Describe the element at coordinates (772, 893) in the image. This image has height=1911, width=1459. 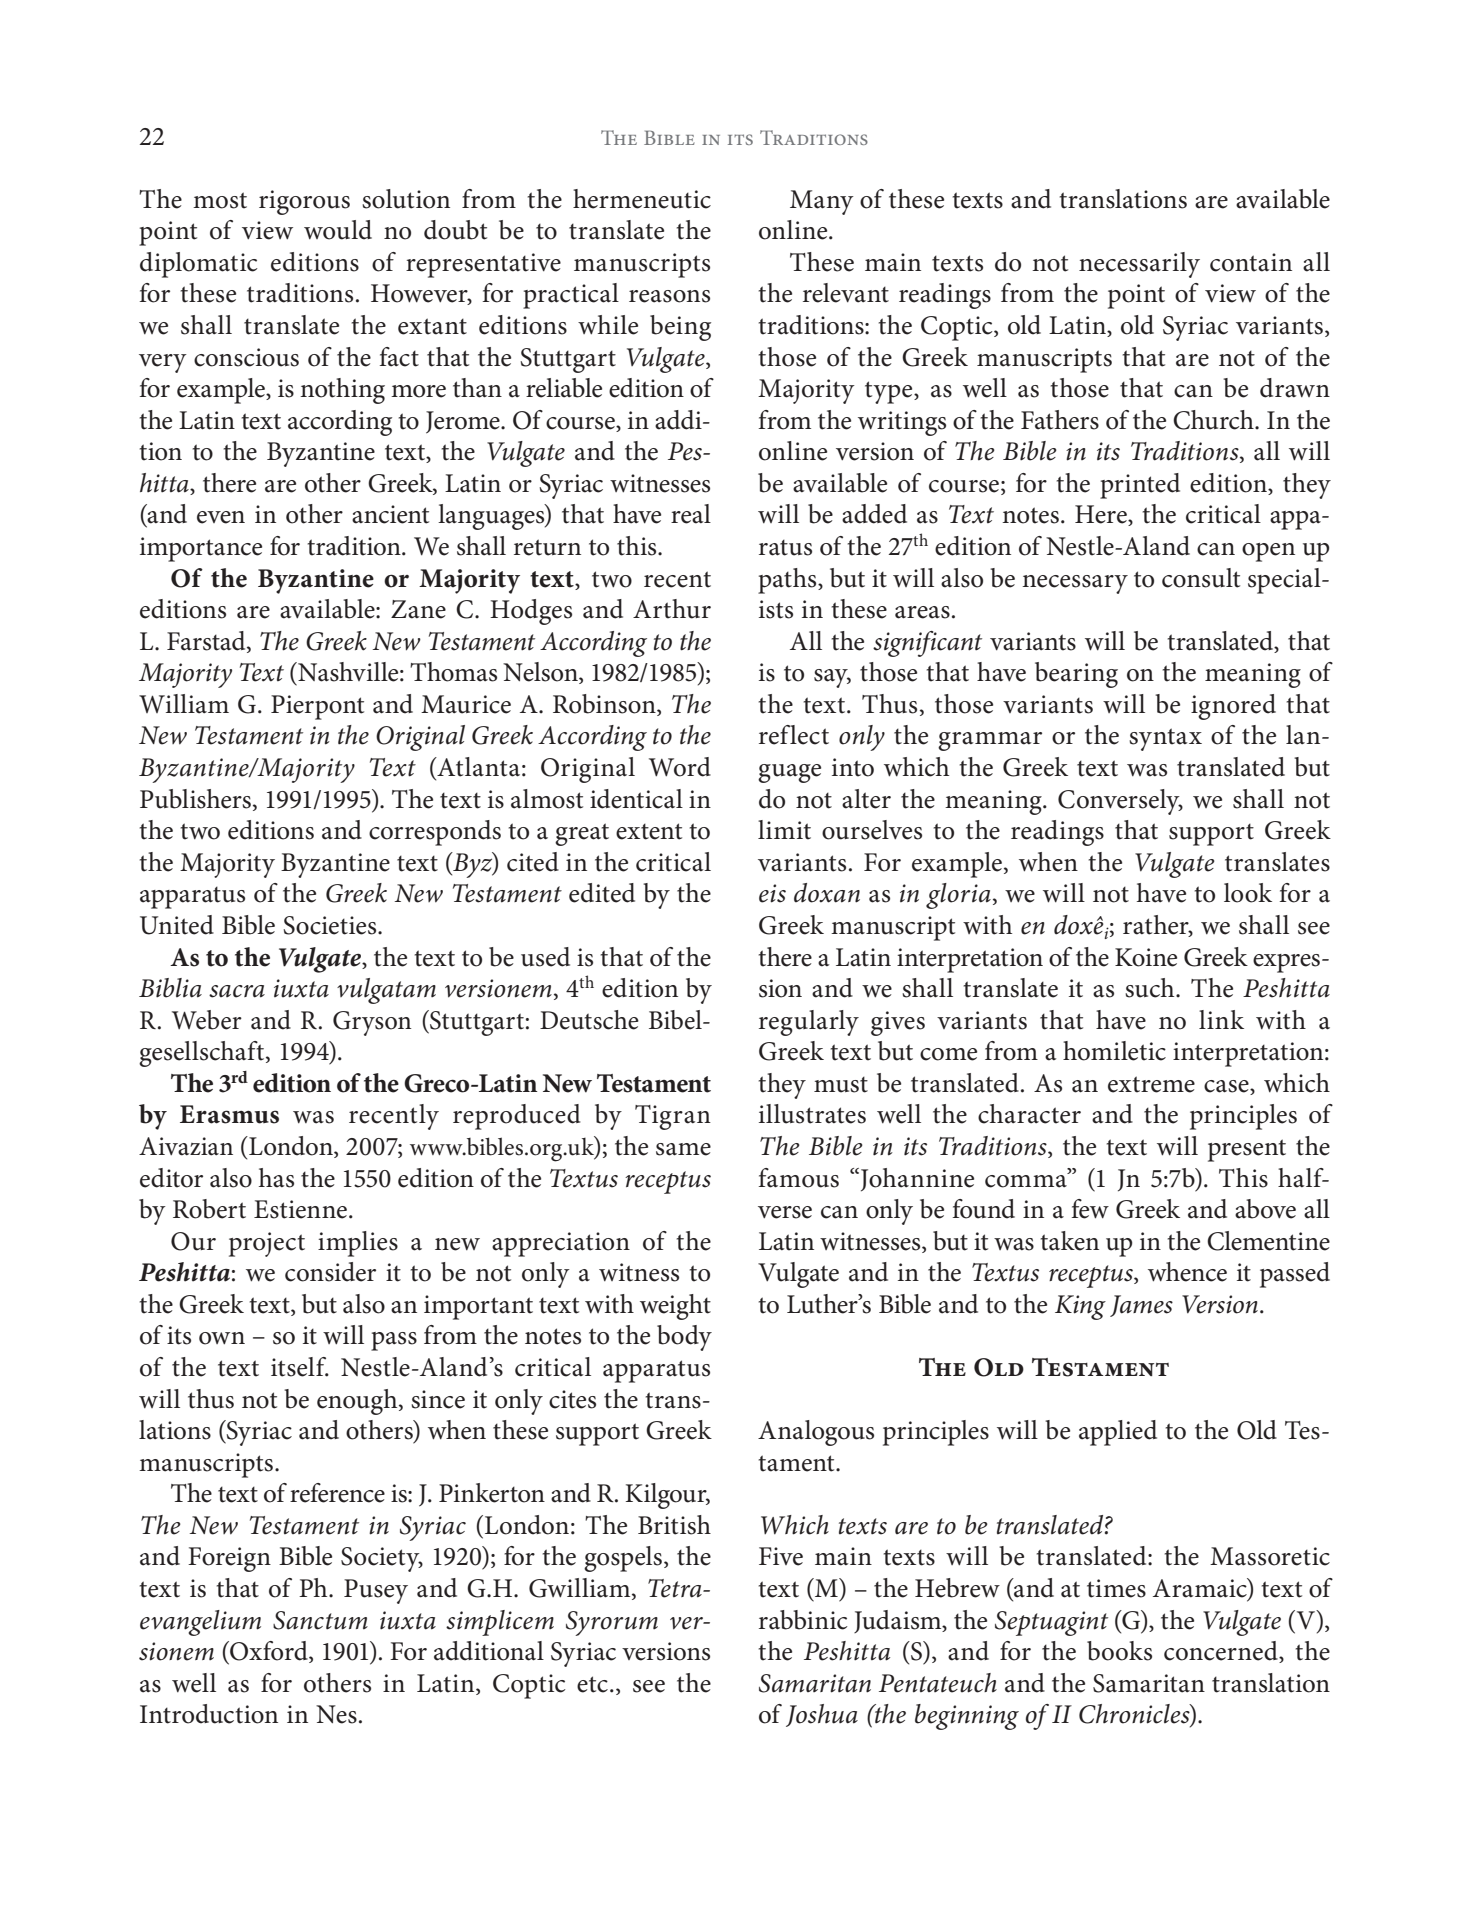
I see `eis` at that location.
